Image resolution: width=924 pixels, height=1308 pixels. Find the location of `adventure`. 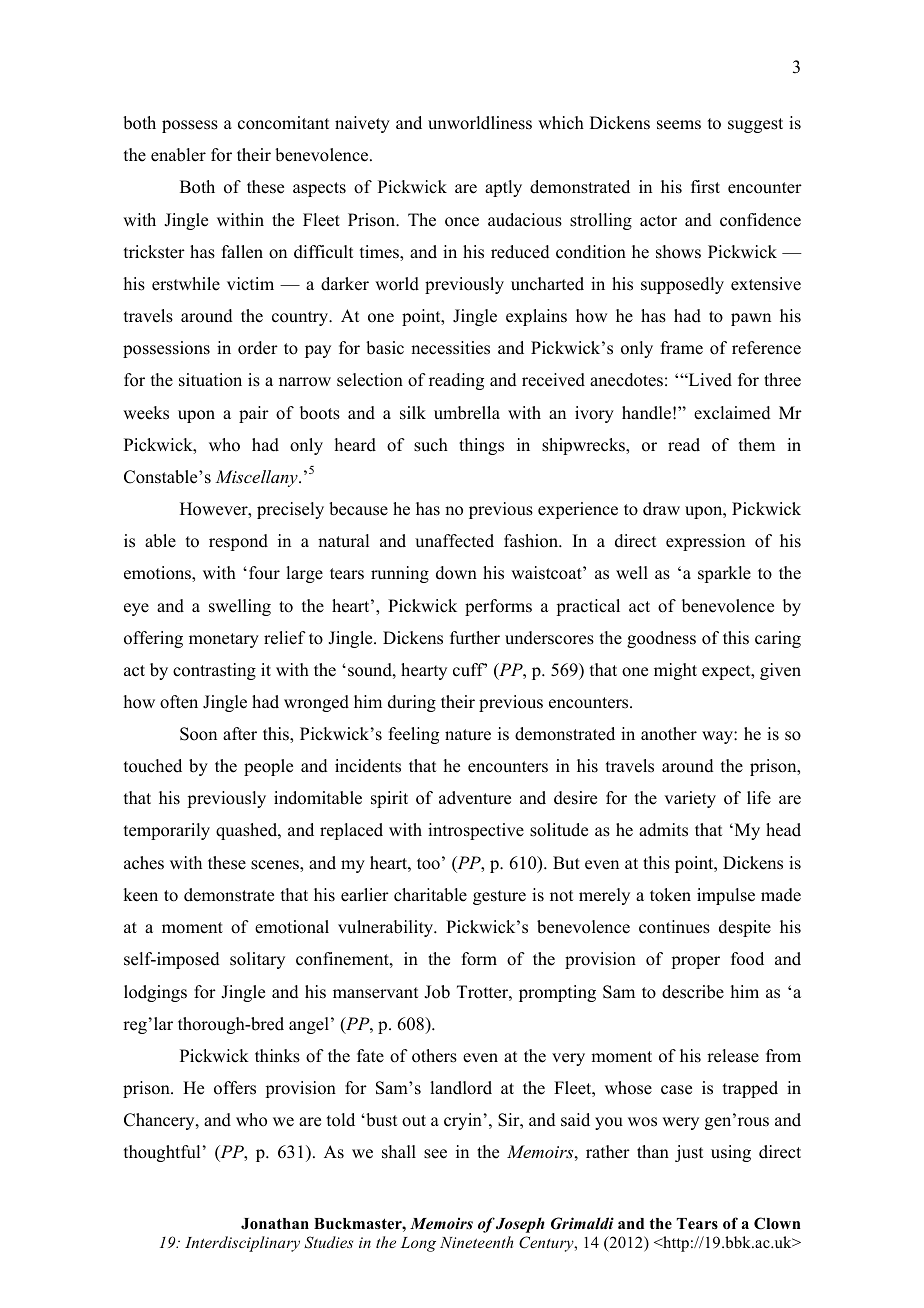

adventure is located at coordinates (475, 798).
